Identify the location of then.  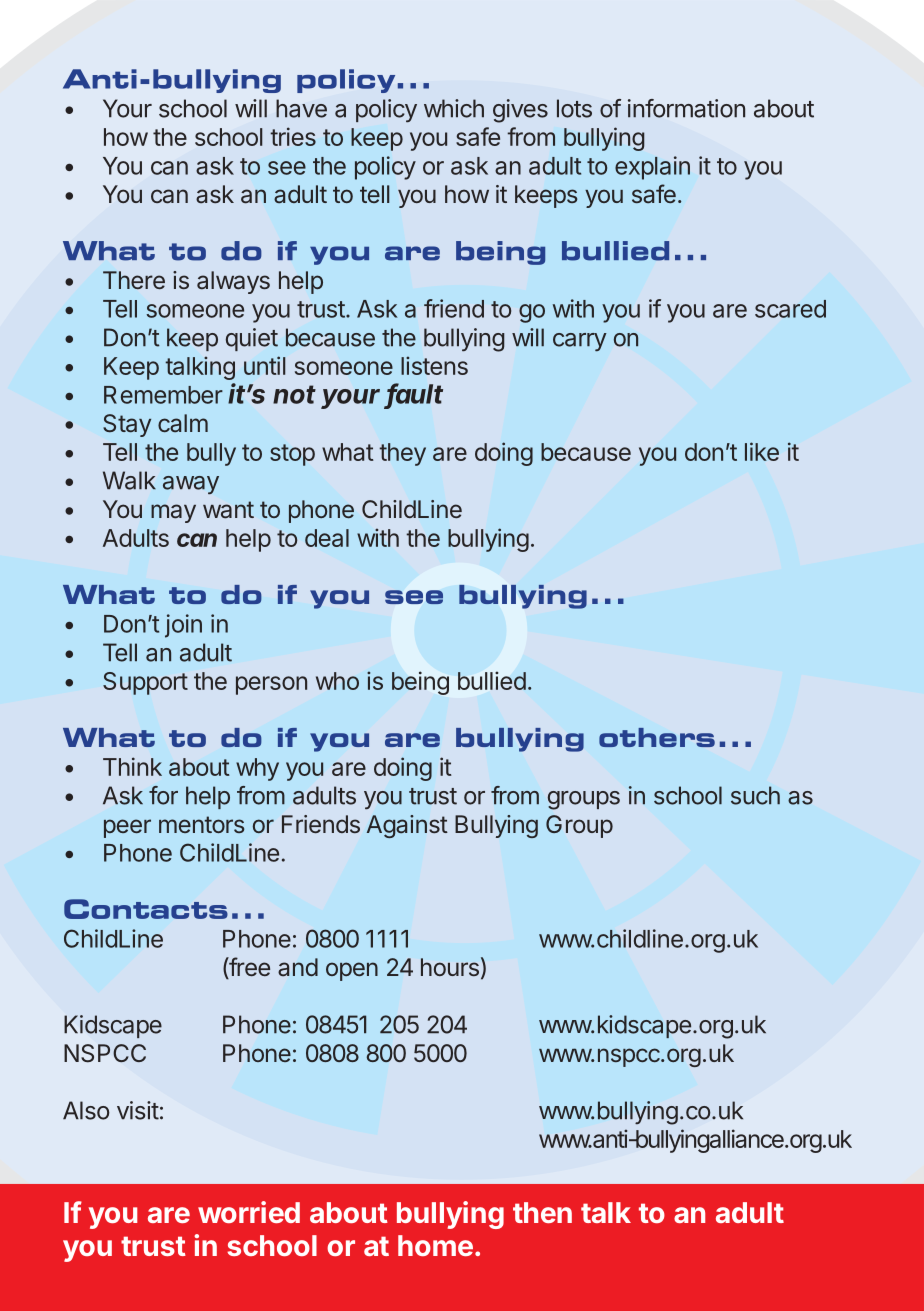
(542, 1212).
